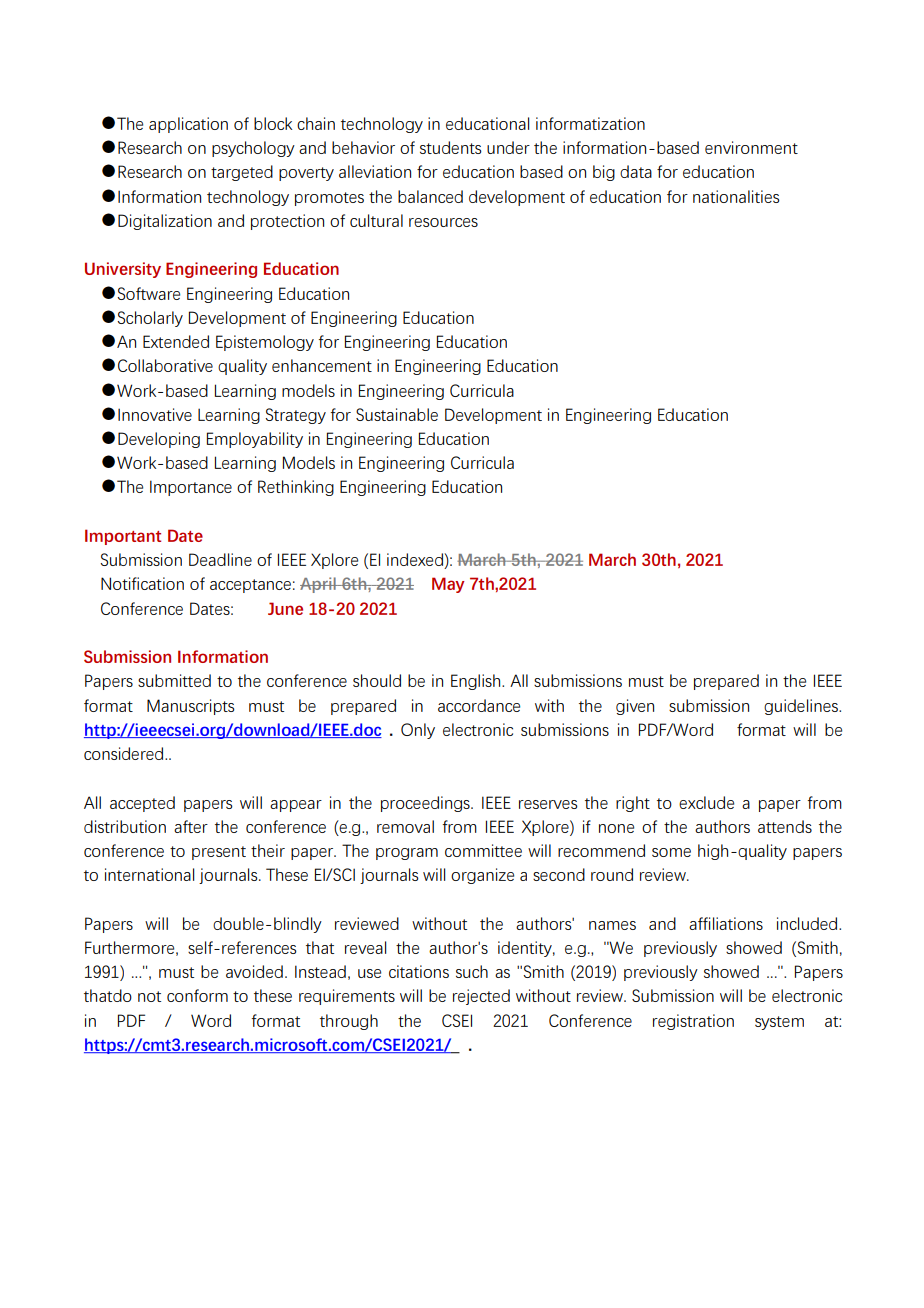 Image resolution: width=924 pixels, height=1308 pixels. I want to click on accordance, so click(479, 705).
